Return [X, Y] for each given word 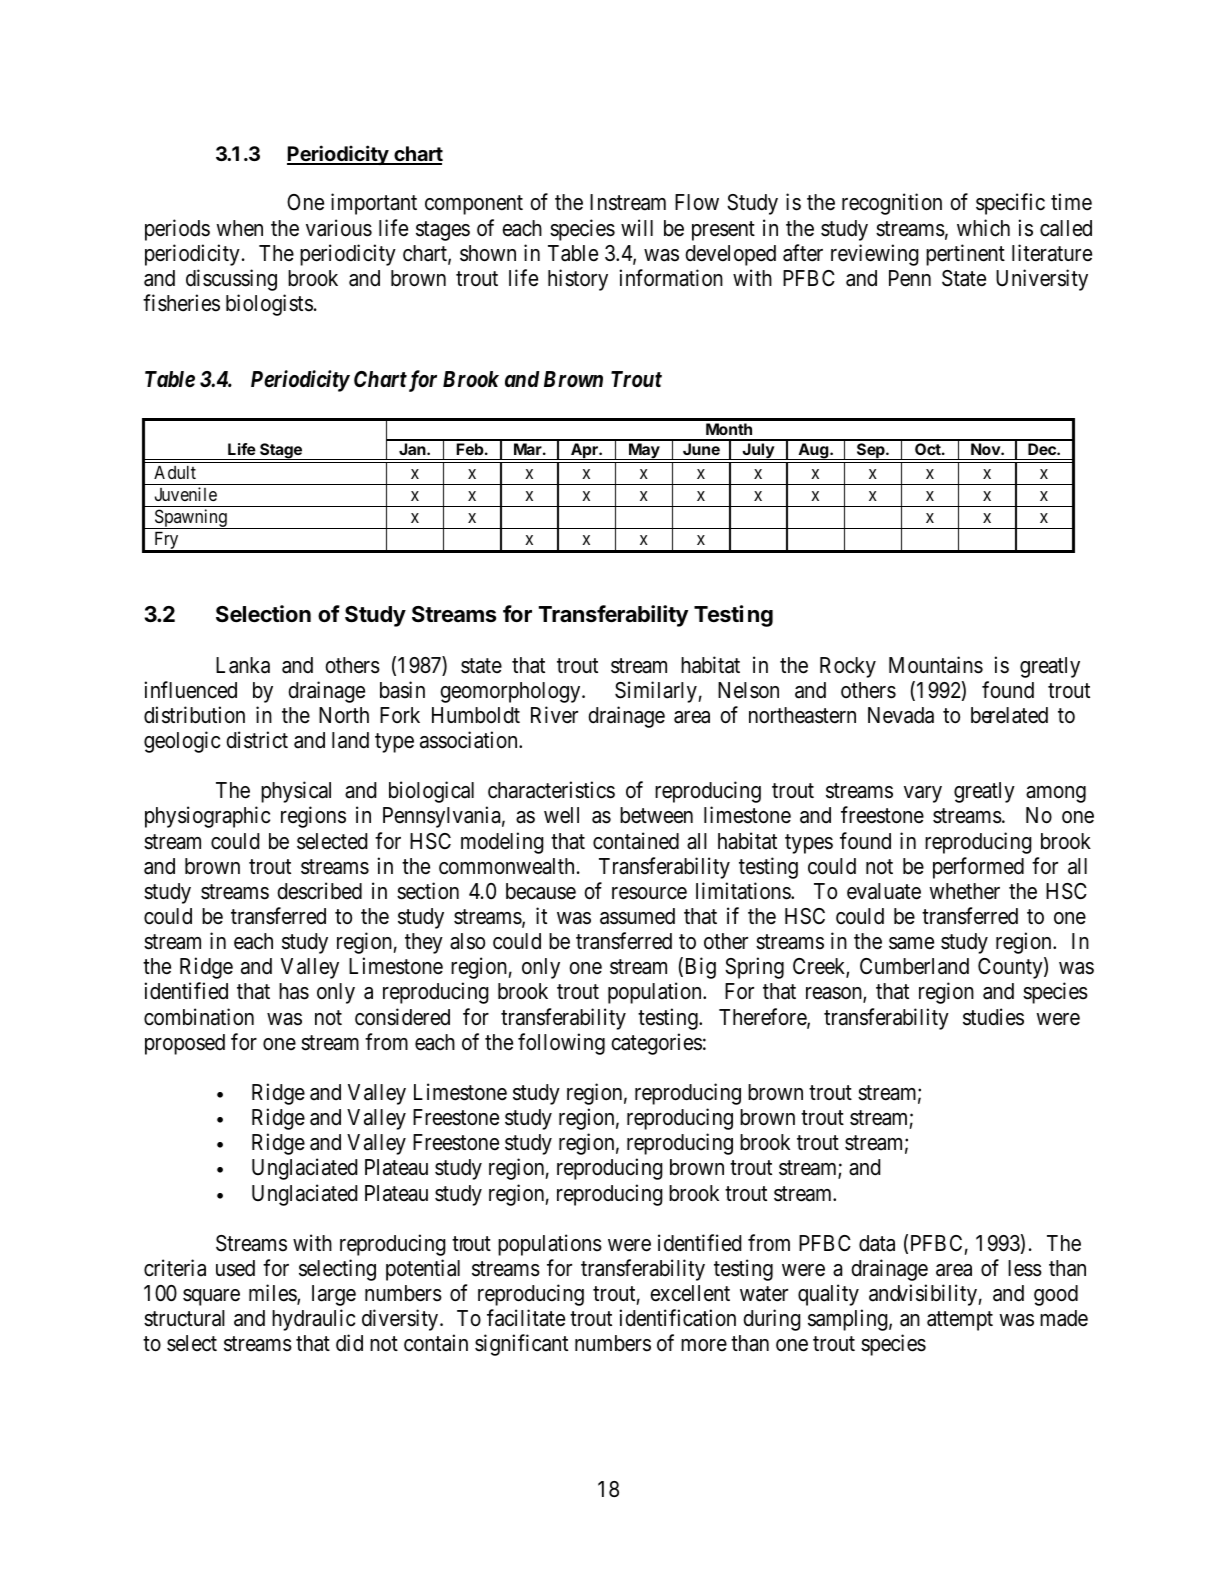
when [239, 228]
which [983, 228]
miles [273, 1294]
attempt [960, 1321]
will [637, 227]
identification [677, 1318]
